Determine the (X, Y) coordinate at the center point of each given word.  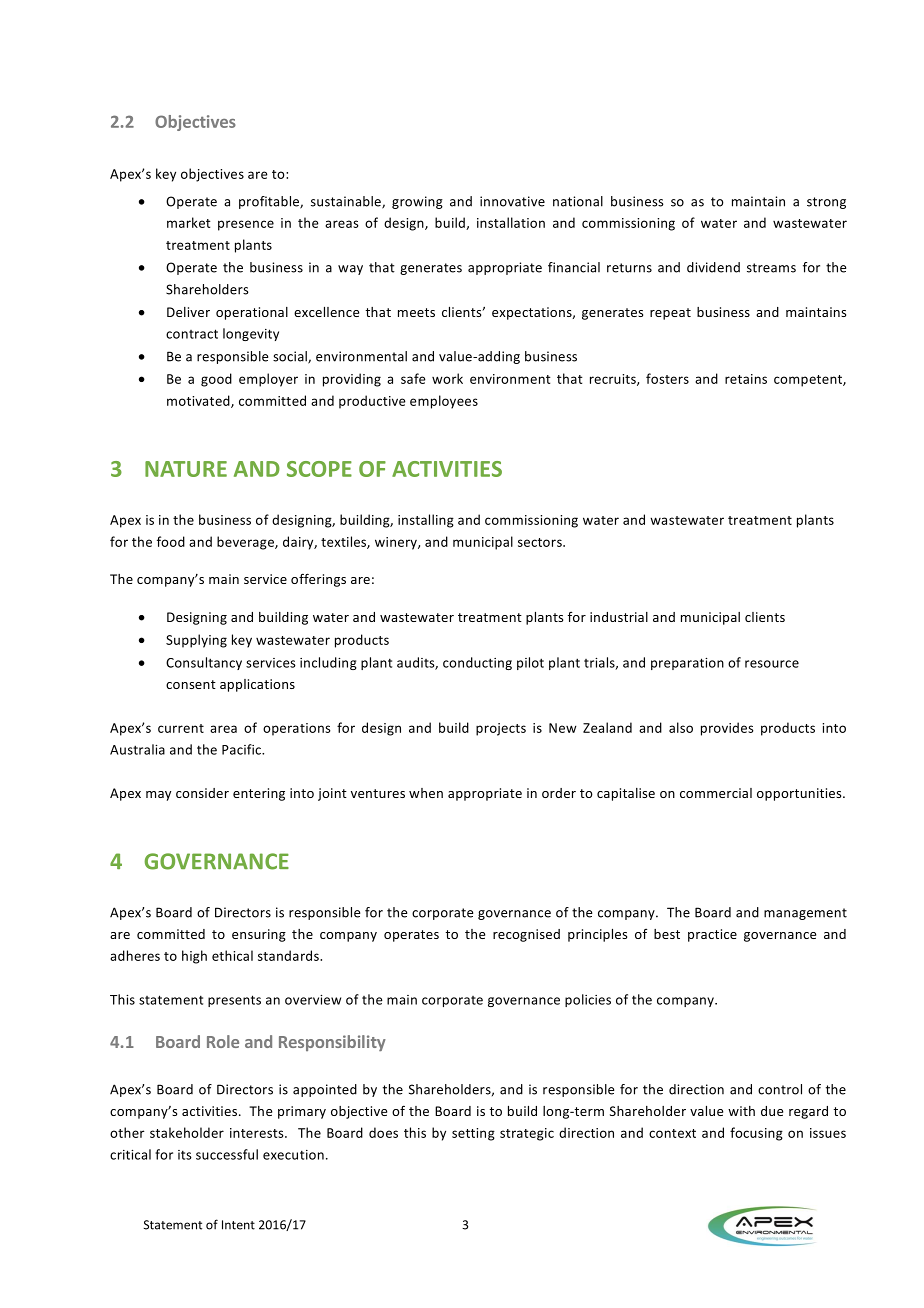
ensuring (259, 935)
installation (511, 222)
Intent (238, 1225)
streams (771, 268)
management (805, 914)
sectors (541, 542)
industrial (619, 617)
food (171, 541)
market (189, 222)
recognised (526, 935)
